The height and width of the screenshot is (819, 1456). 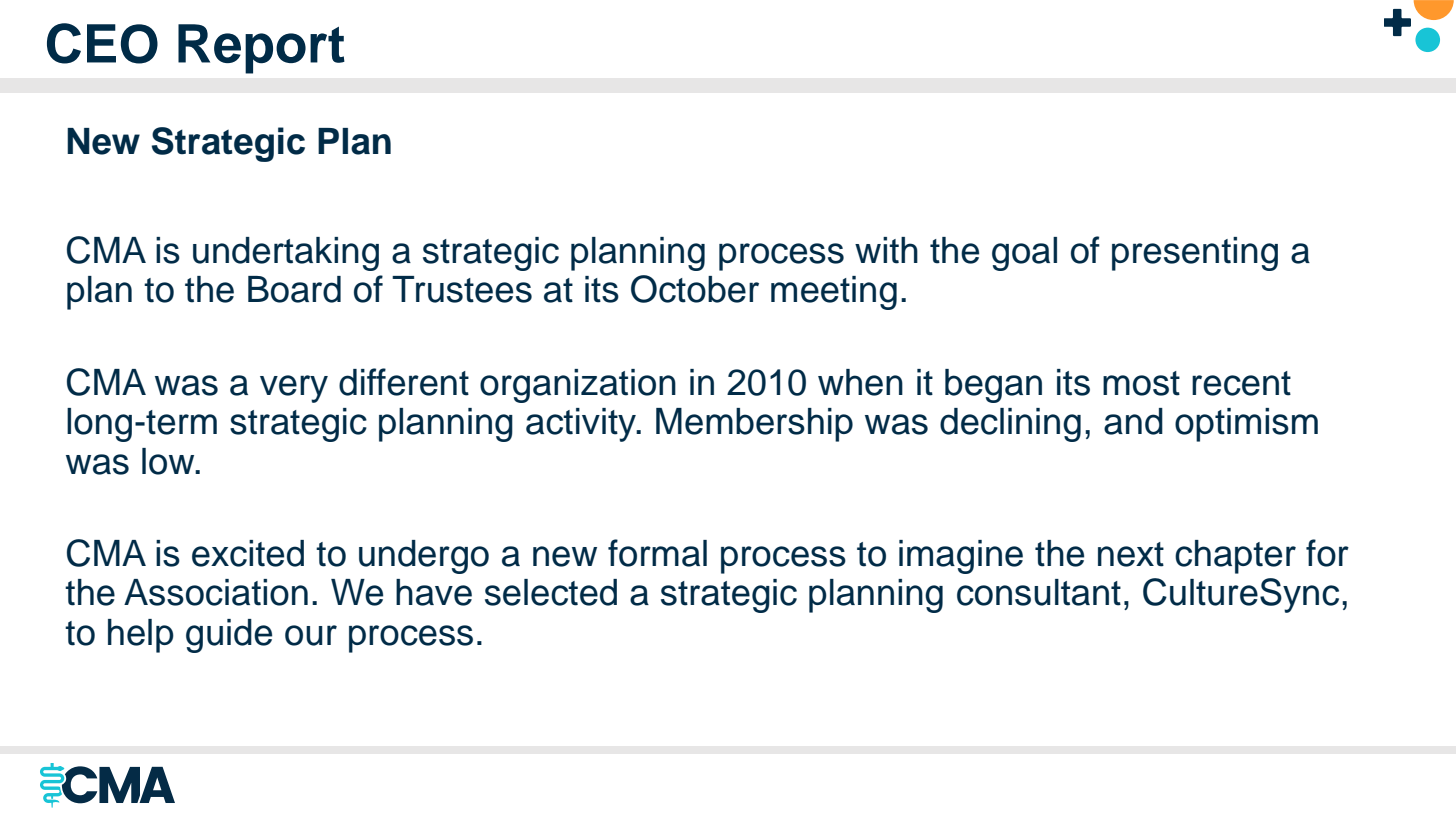 What do you see at coordinates (229, 636) in the screenshot?
I see `guide` at bounding box center [229, 636].
